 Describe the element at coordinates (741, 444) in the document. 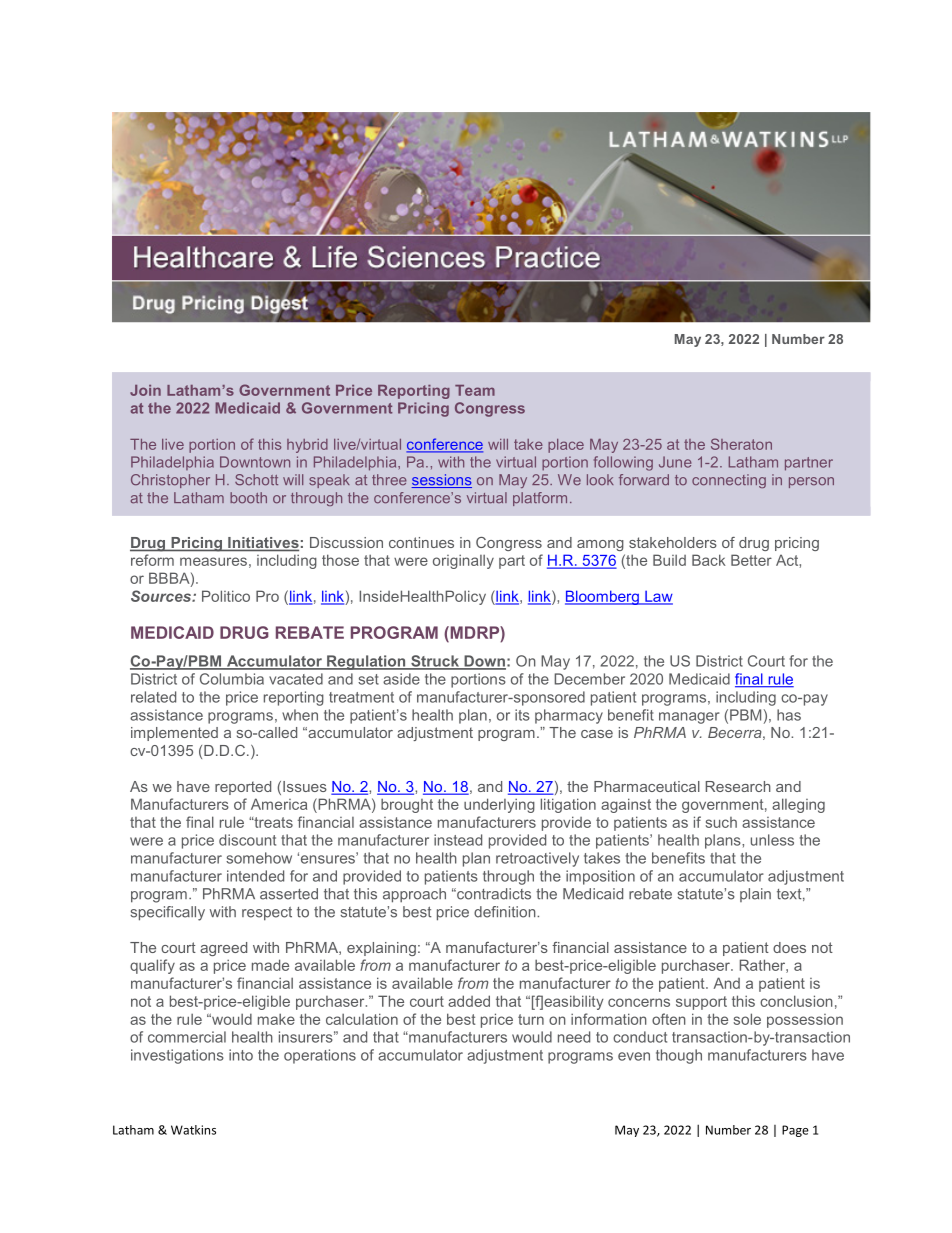

I see `Sheraton` at that location.
